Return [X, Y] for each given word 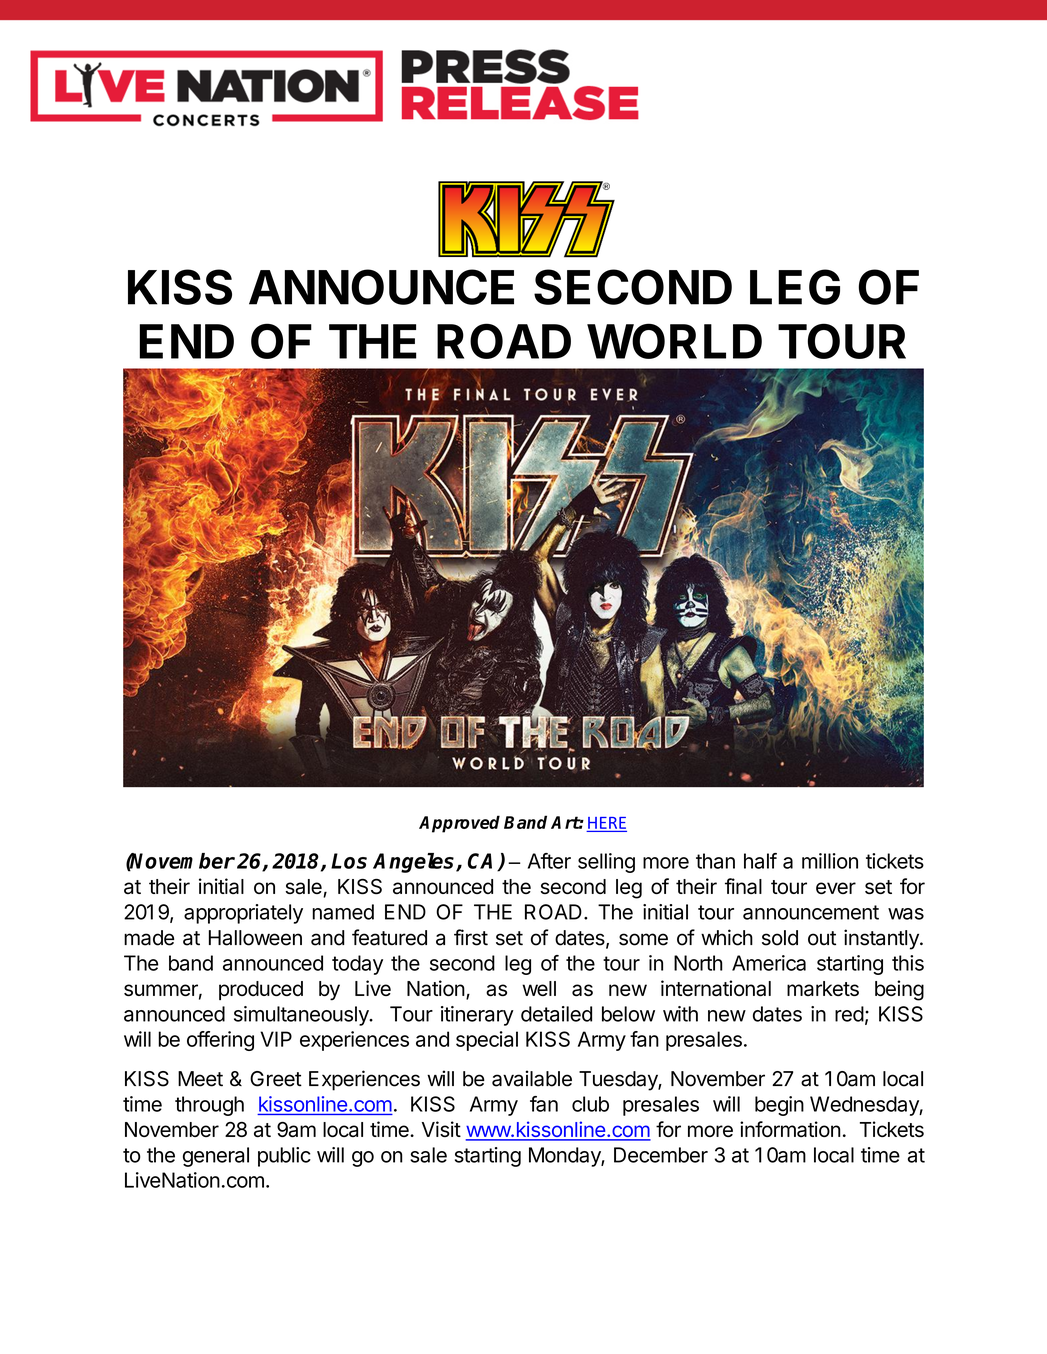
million [830, 861]
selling [606, 863]
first [471, 937]
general [216, 1157]
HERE [607, 823]
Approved [459, 824]
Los [349, 861]
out [822, 938]
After [549, 861]
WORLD [674, 341]
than [715, 861]
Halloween [255, 938]
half [760, 861]
